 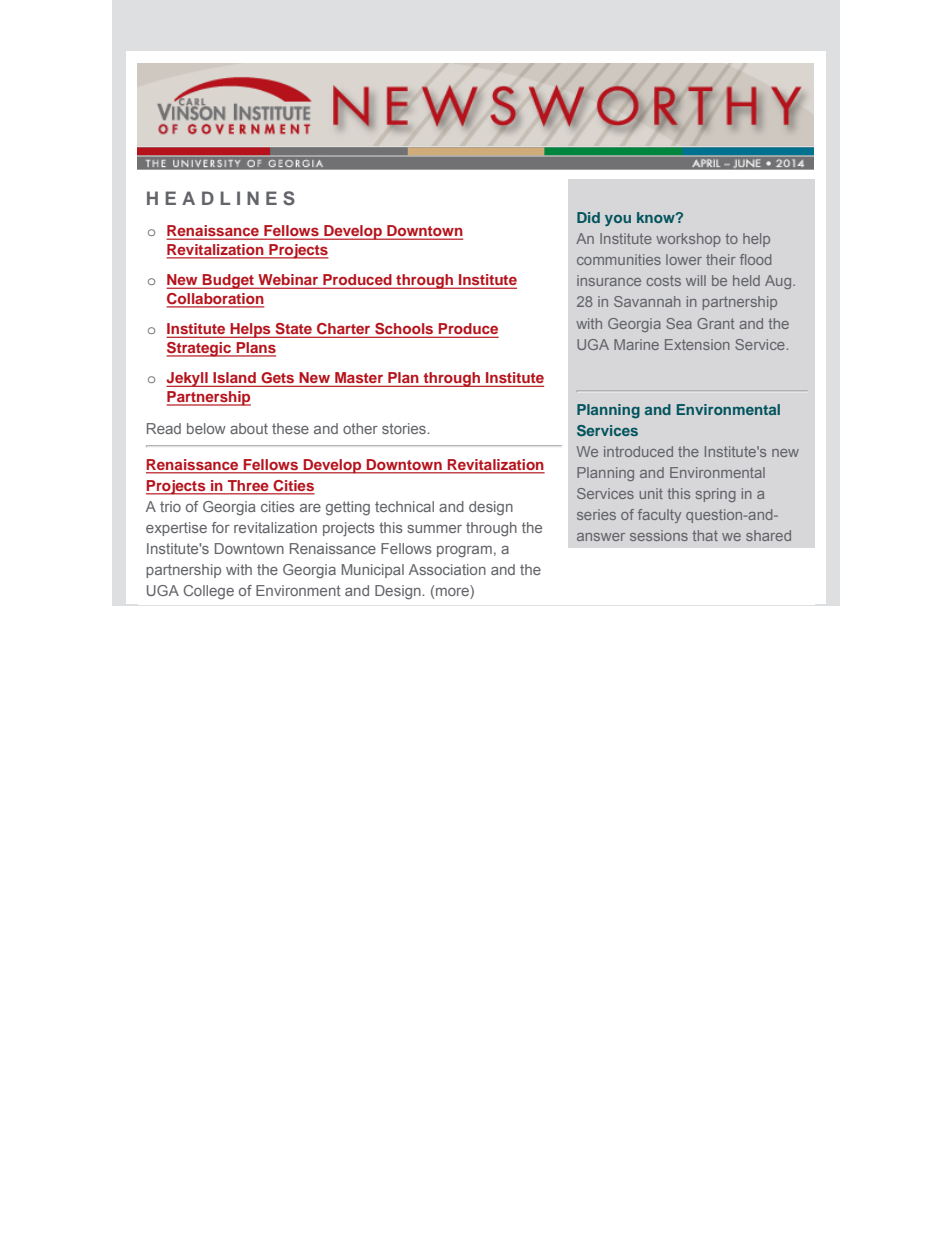 I want to click on Did, so click(x=588, y=217).
